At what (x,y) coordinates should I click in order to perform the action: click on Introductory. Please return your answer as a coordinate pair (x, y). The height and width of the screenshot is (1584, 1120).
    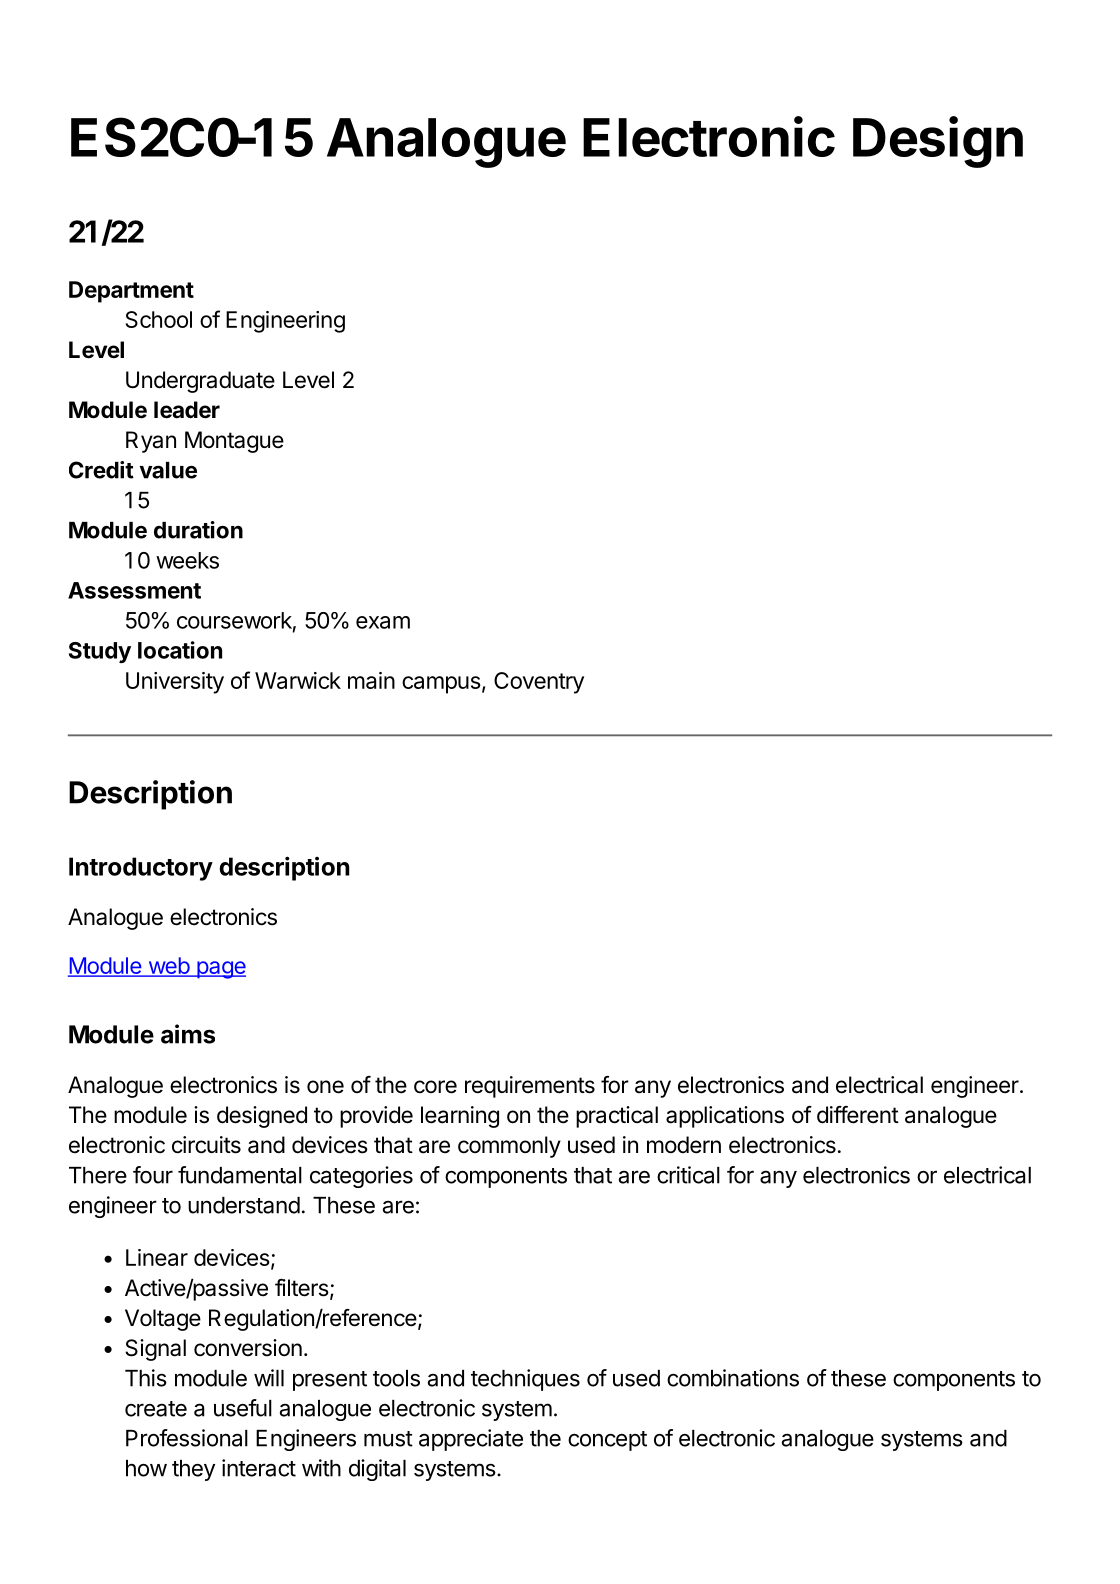
    Looking at the image, I should click on (141, 869).
